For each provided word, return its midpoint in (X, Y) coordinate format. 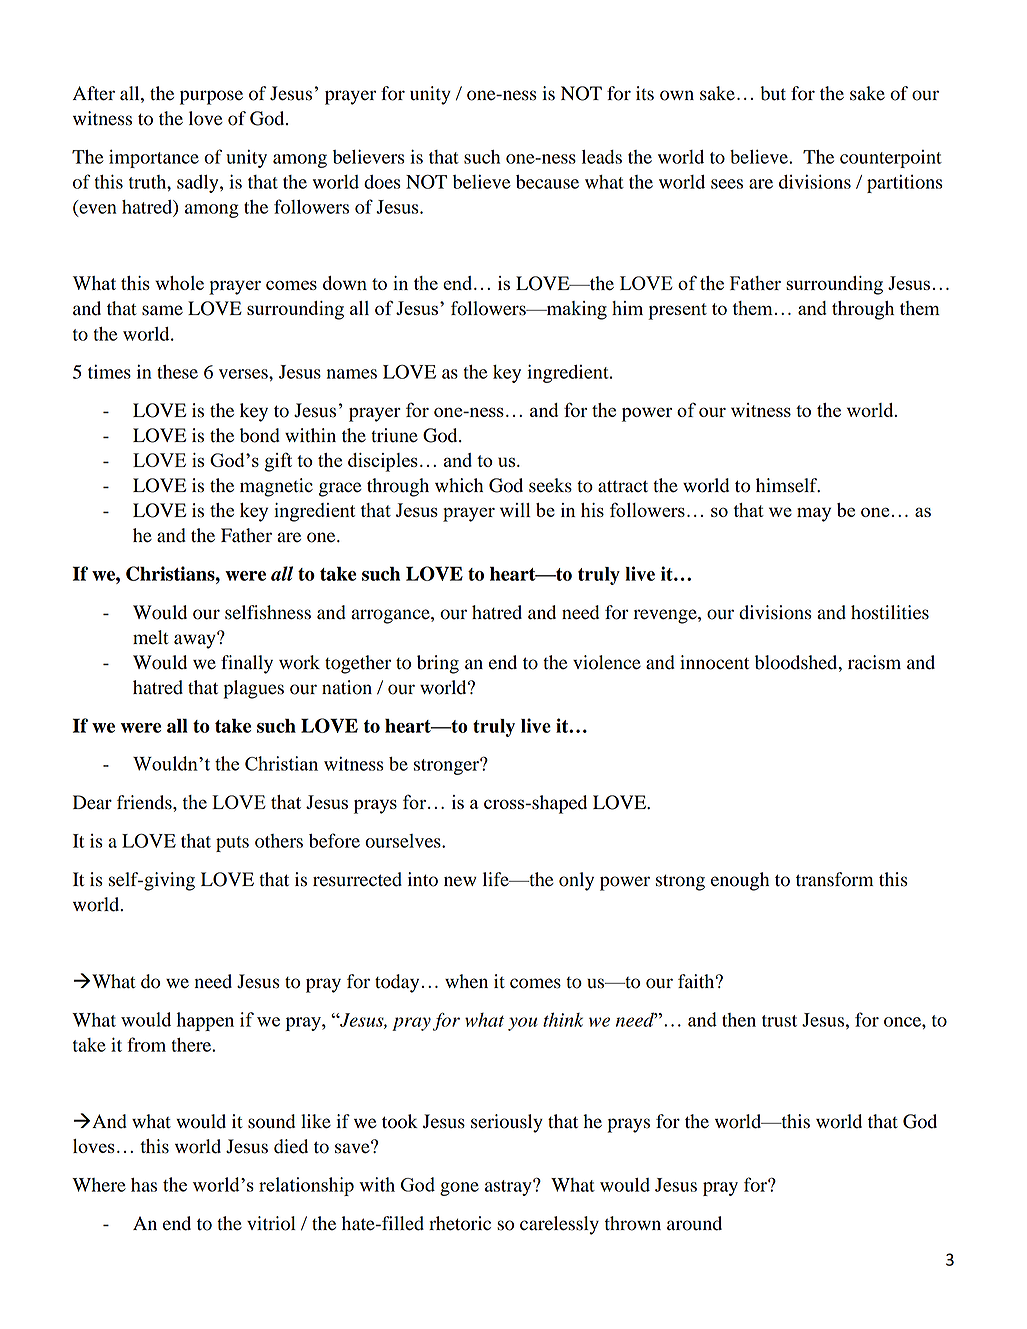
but (773, 93)
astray (509, 1187)
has (144, 1185)
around (694, 1223)
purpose (211, 97)
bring (438, 664)
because (547, 182)
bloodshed (797, 662)
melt (151, 637)
